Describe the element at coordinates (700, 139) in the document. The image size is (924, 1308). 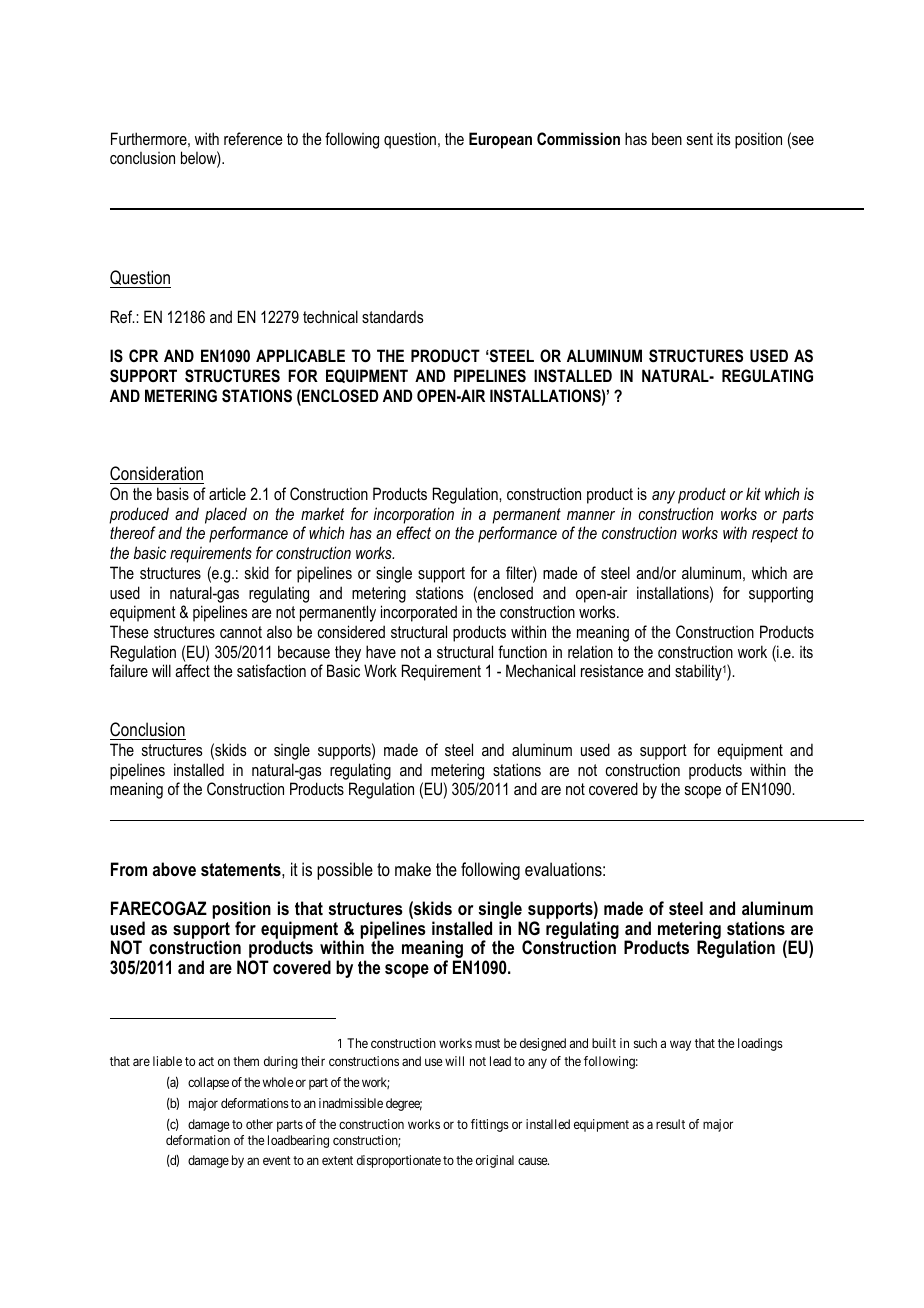
I see `sent` at that location.
